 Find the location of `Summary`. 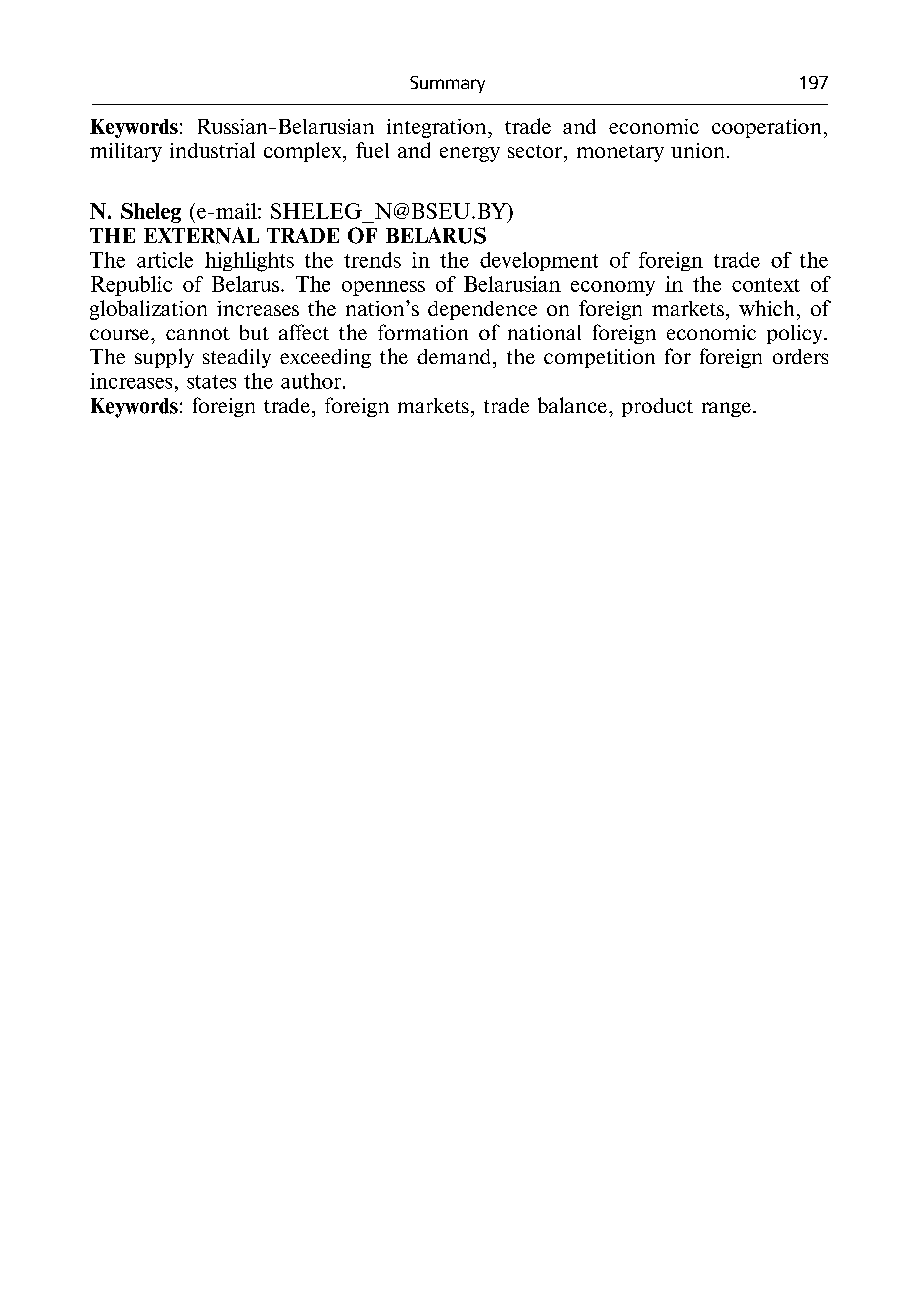

Summary is located at coordinates (447, 84).
